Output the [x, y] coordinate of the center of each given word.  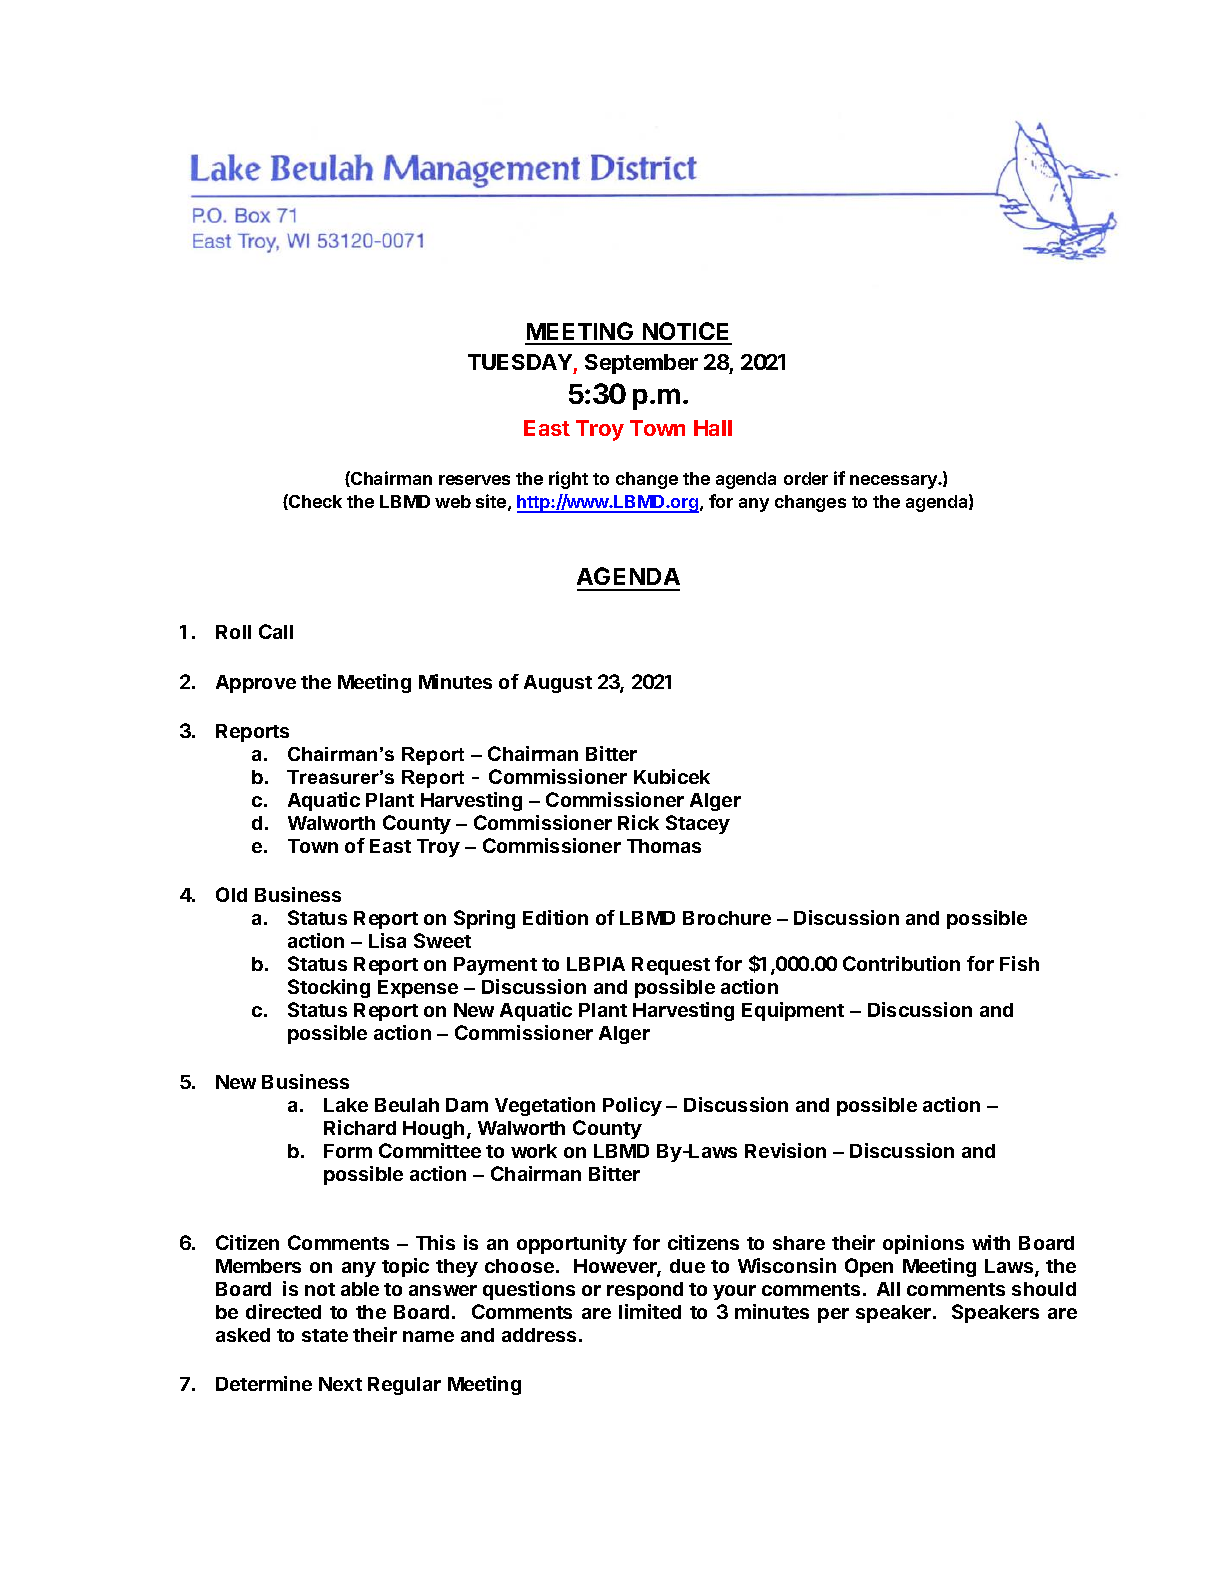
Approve [256, 684]
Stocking [329, 988]
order [806, 478]
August [558, 684]
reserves [474, 480]
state [325, 1335]
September [641, 364]
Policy [632, 1106]
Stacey [698, 824]
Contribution [901, 963]
